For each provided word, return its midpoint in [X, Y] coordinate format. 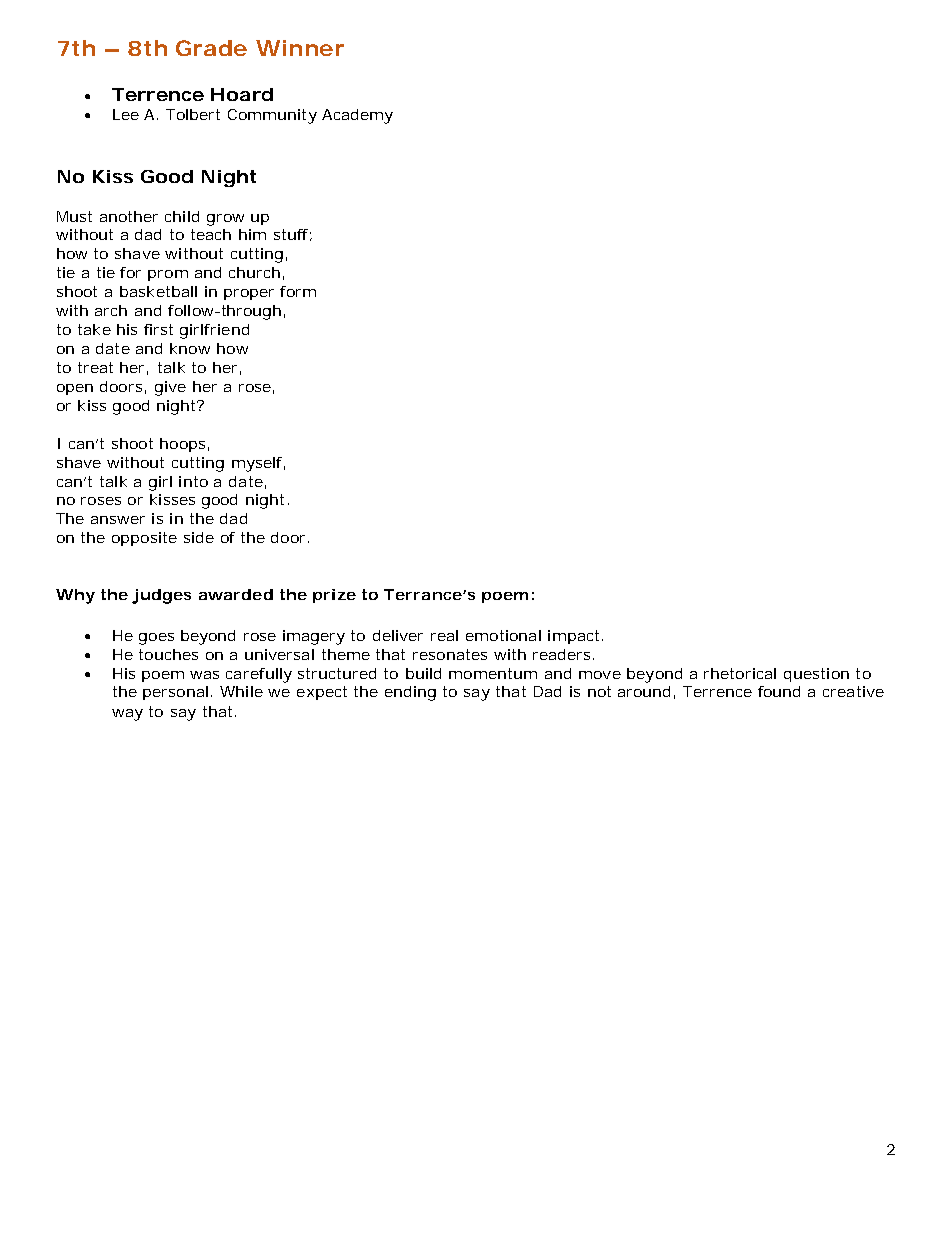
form [298, 291]
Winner [300, 48]
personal [175, 693]
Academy [357, 116]
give [170, 388]
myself [258, 464]
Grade [211, 48]
